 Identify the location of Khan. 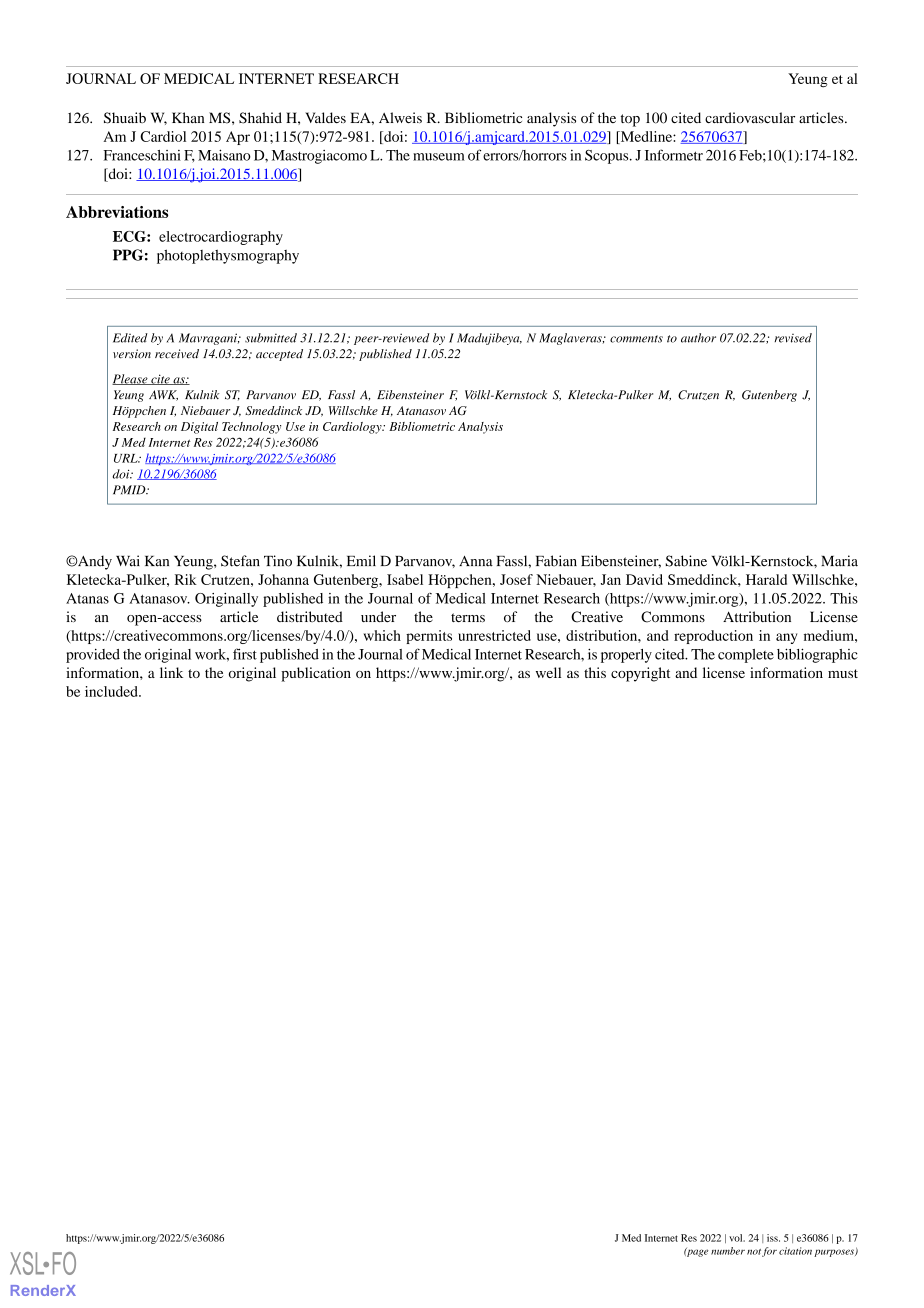
(188, 117).
